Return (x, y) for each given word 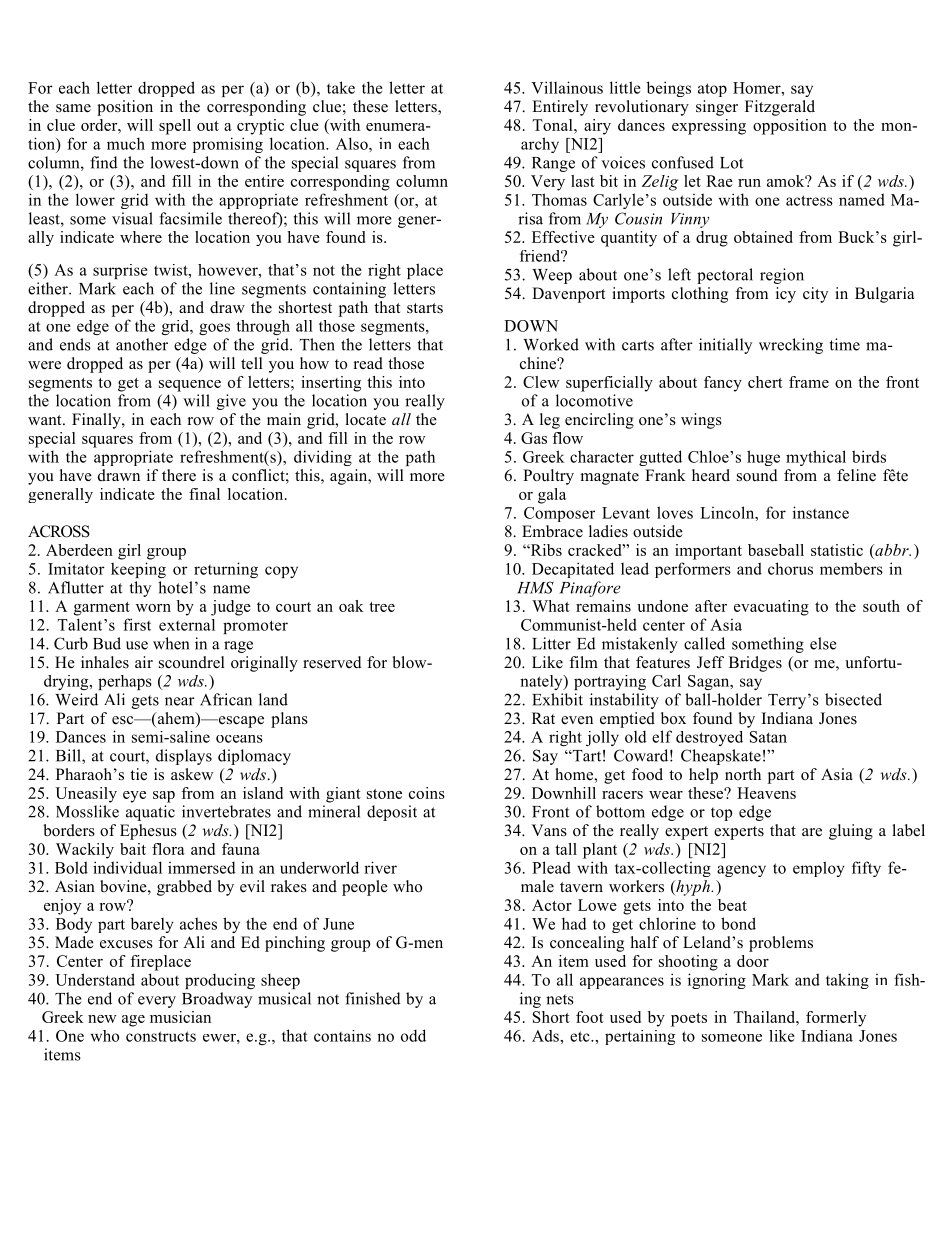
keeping (138, 570)
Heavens (766, 793)
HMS (535, 587)
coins (427, 793)
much (126, 143)
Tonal (553, 125)
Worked (551, 344)
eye (134, 797)
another (142, 344)
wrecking (791, 346)
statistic (837, 550)
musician (180, 1017)
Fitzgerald (780, 108)
